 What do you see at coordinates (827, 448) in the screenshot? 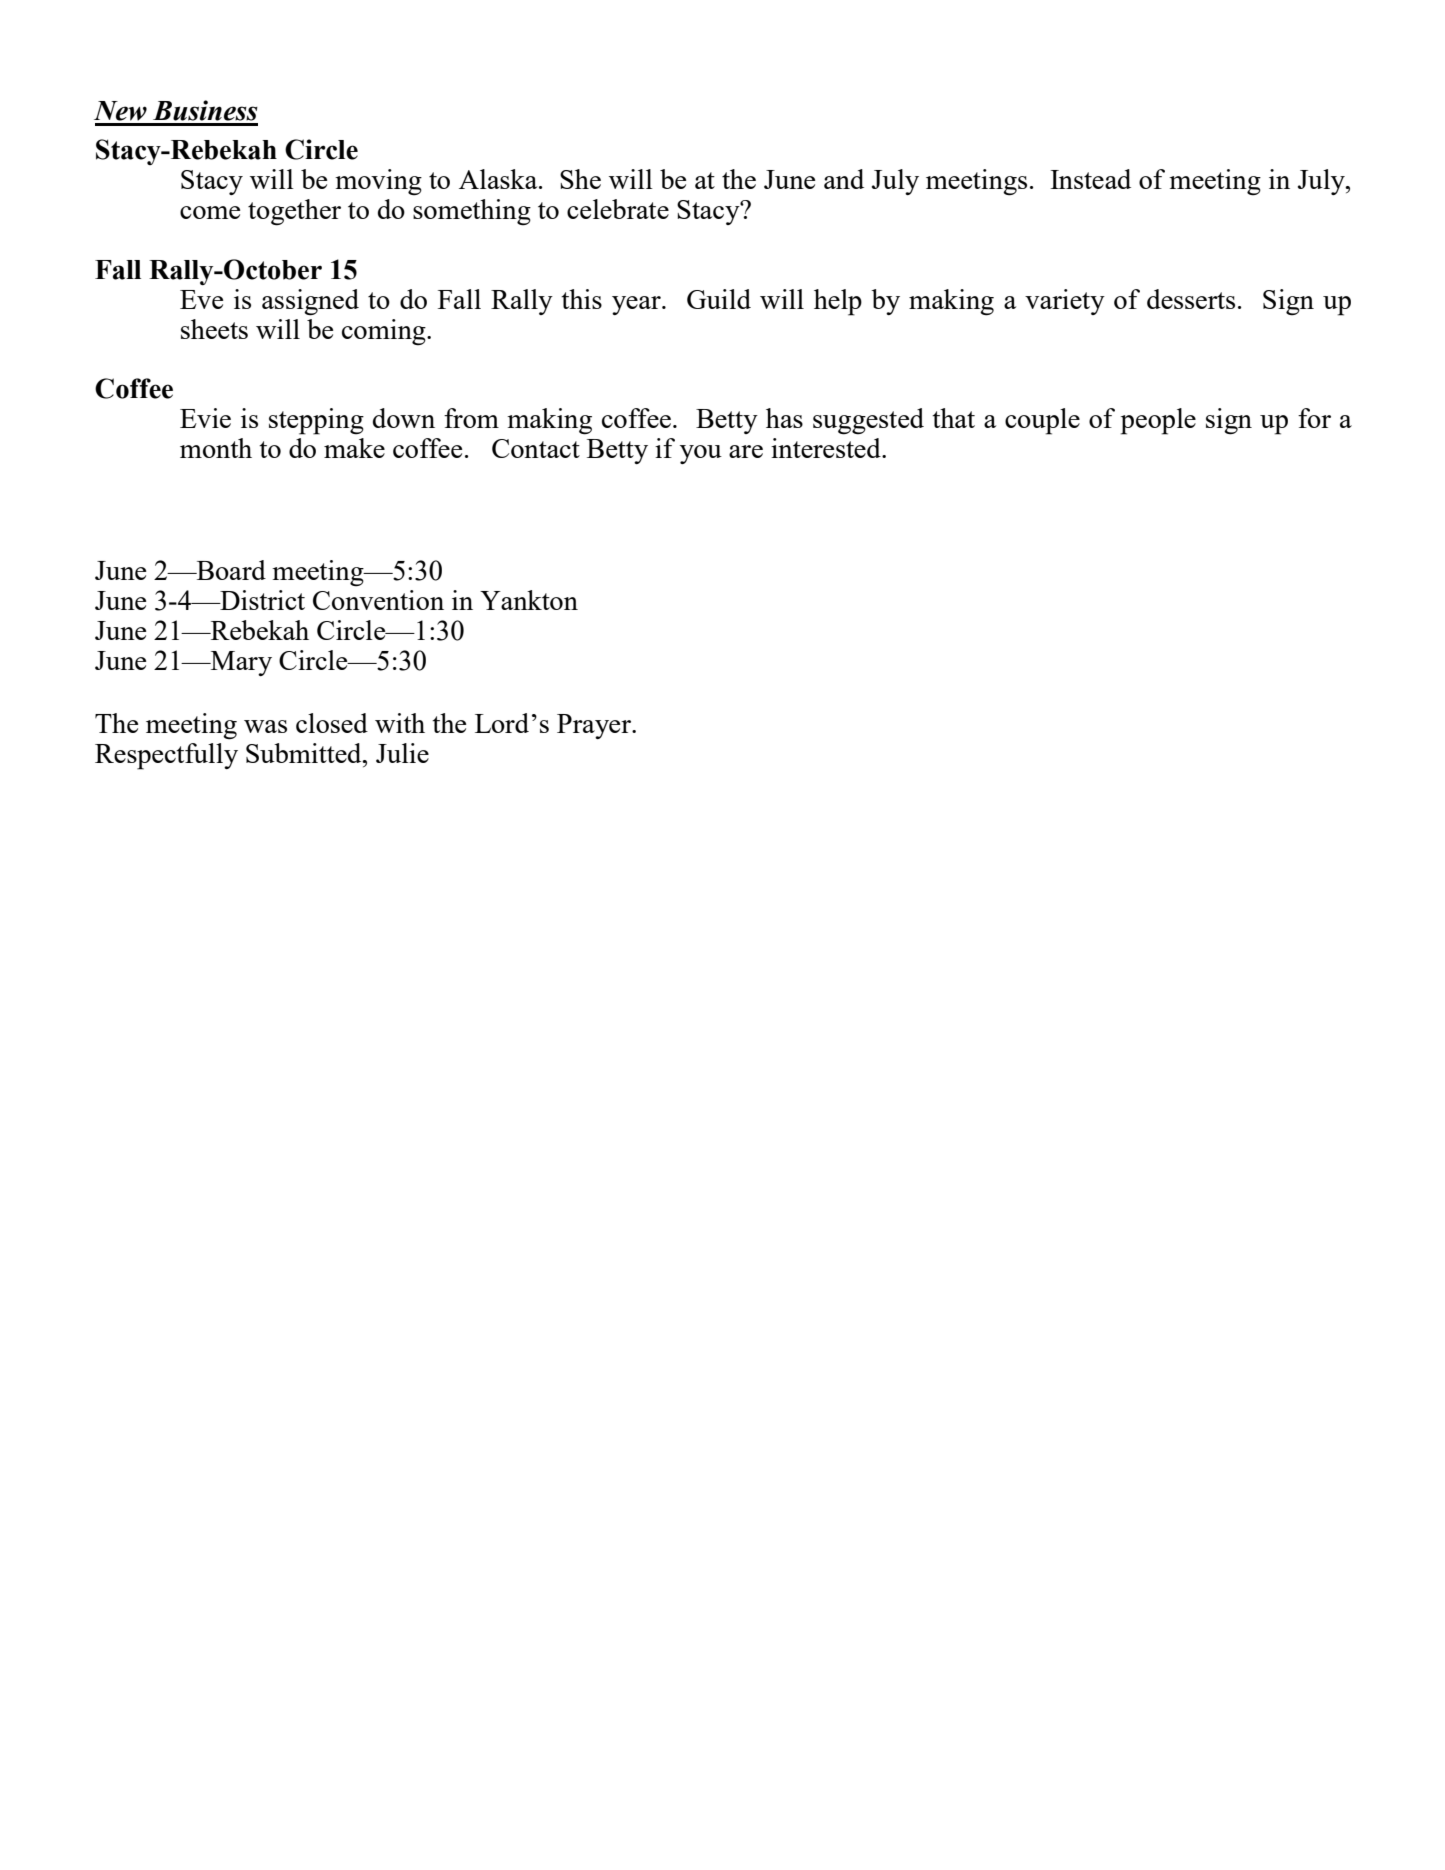
I see `interested` at bounding box center [827, 448].
